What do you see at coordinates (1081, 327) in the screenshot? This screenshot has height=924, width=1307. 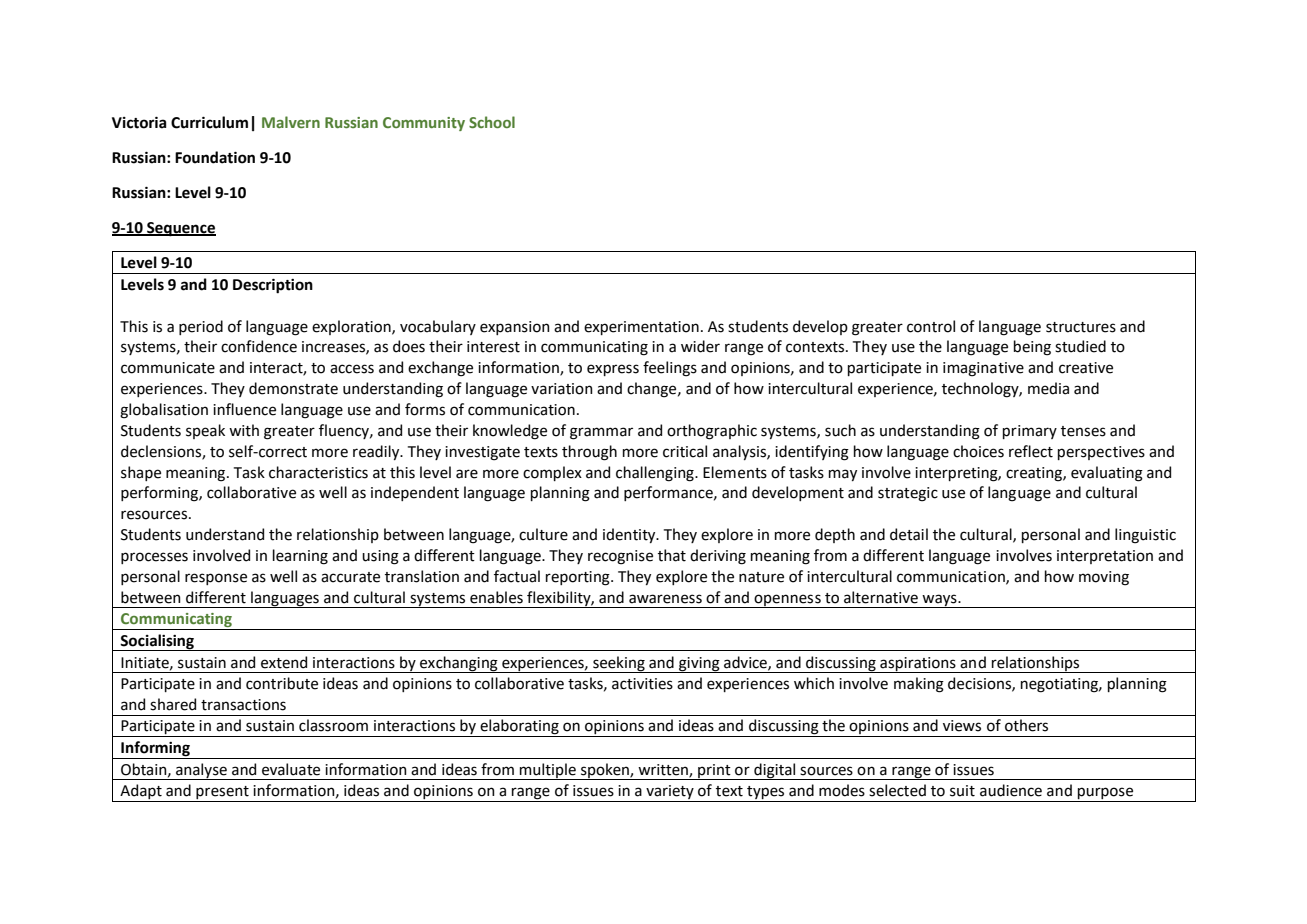 I see `structures` at bounding box center [1081, 327].
